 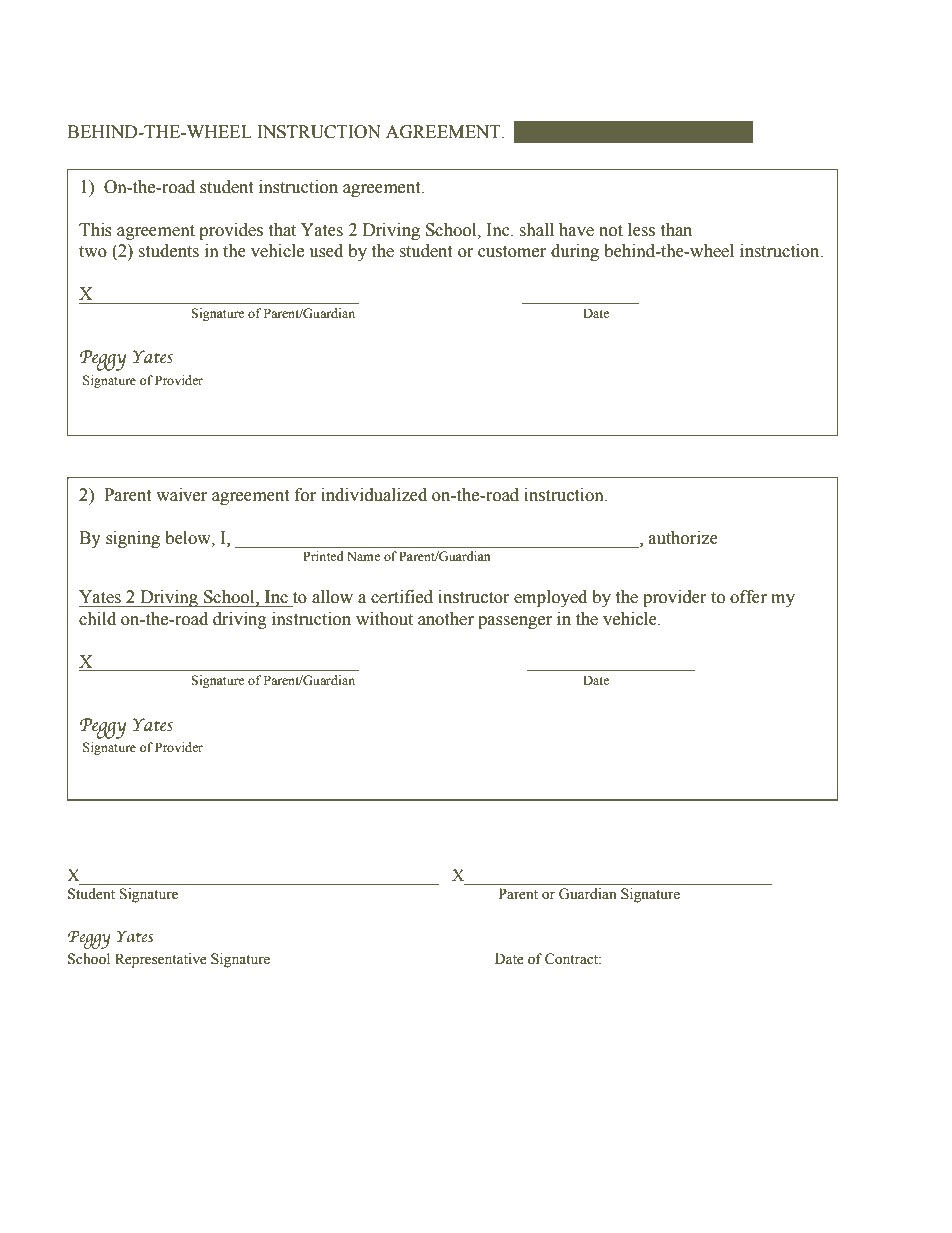 What do you see at coordinates (573, 959) in the screenshot?
I see `Contract` at bounding box center [573, 959].
